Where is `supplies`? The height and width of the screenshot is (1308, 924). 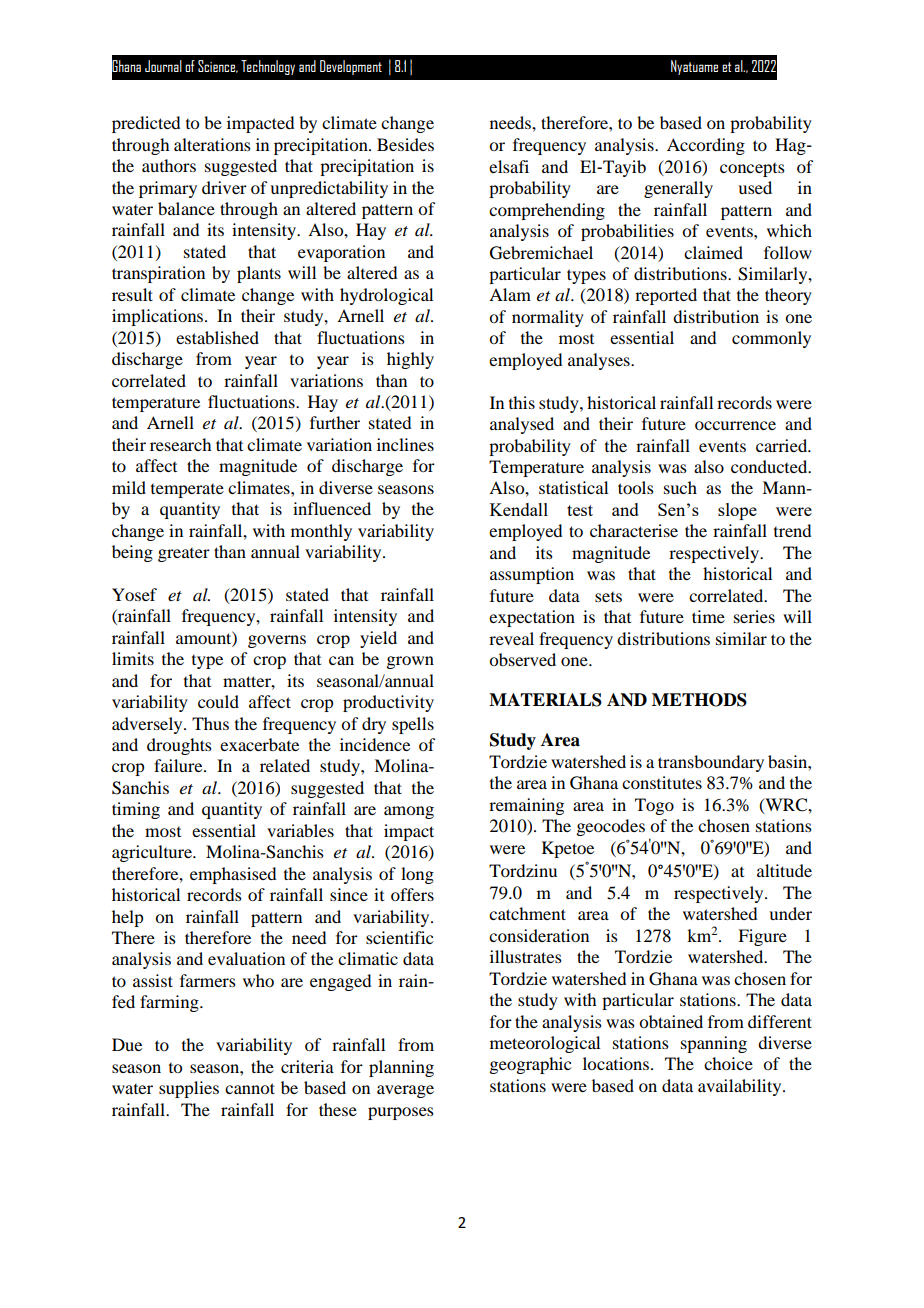
supplies is located at coordinates (189, 1089).
